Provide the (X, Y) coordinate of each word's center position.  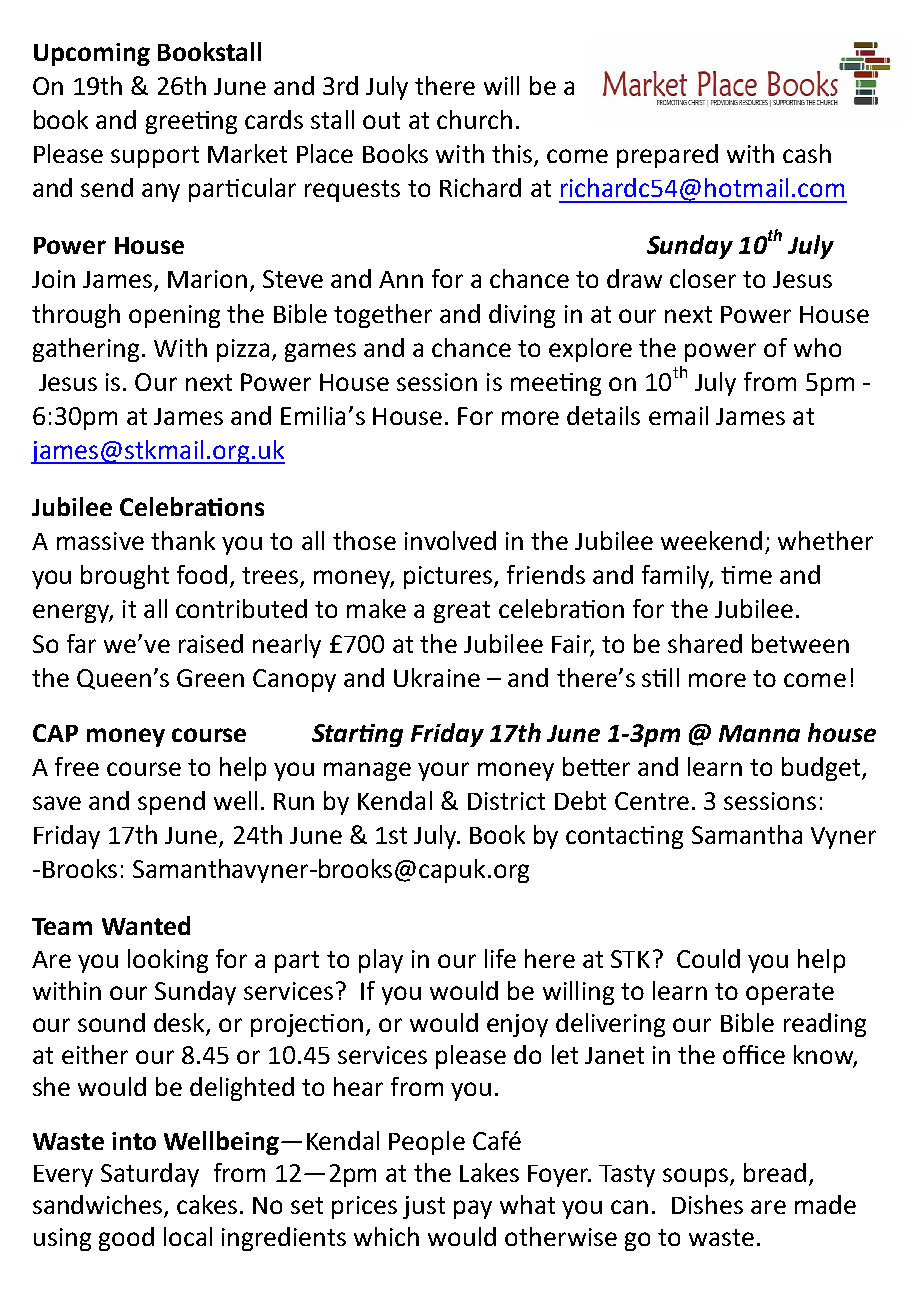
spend (171, 803)
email (678, 415)
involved (450, 540)
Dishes (707, 1204)
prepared (667, 156)
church (474, 119)
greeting (191, 122)
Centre (652, 801)
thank (183, 540)
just (424, 1207)
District (506, 801)
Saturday (150, 1175)
